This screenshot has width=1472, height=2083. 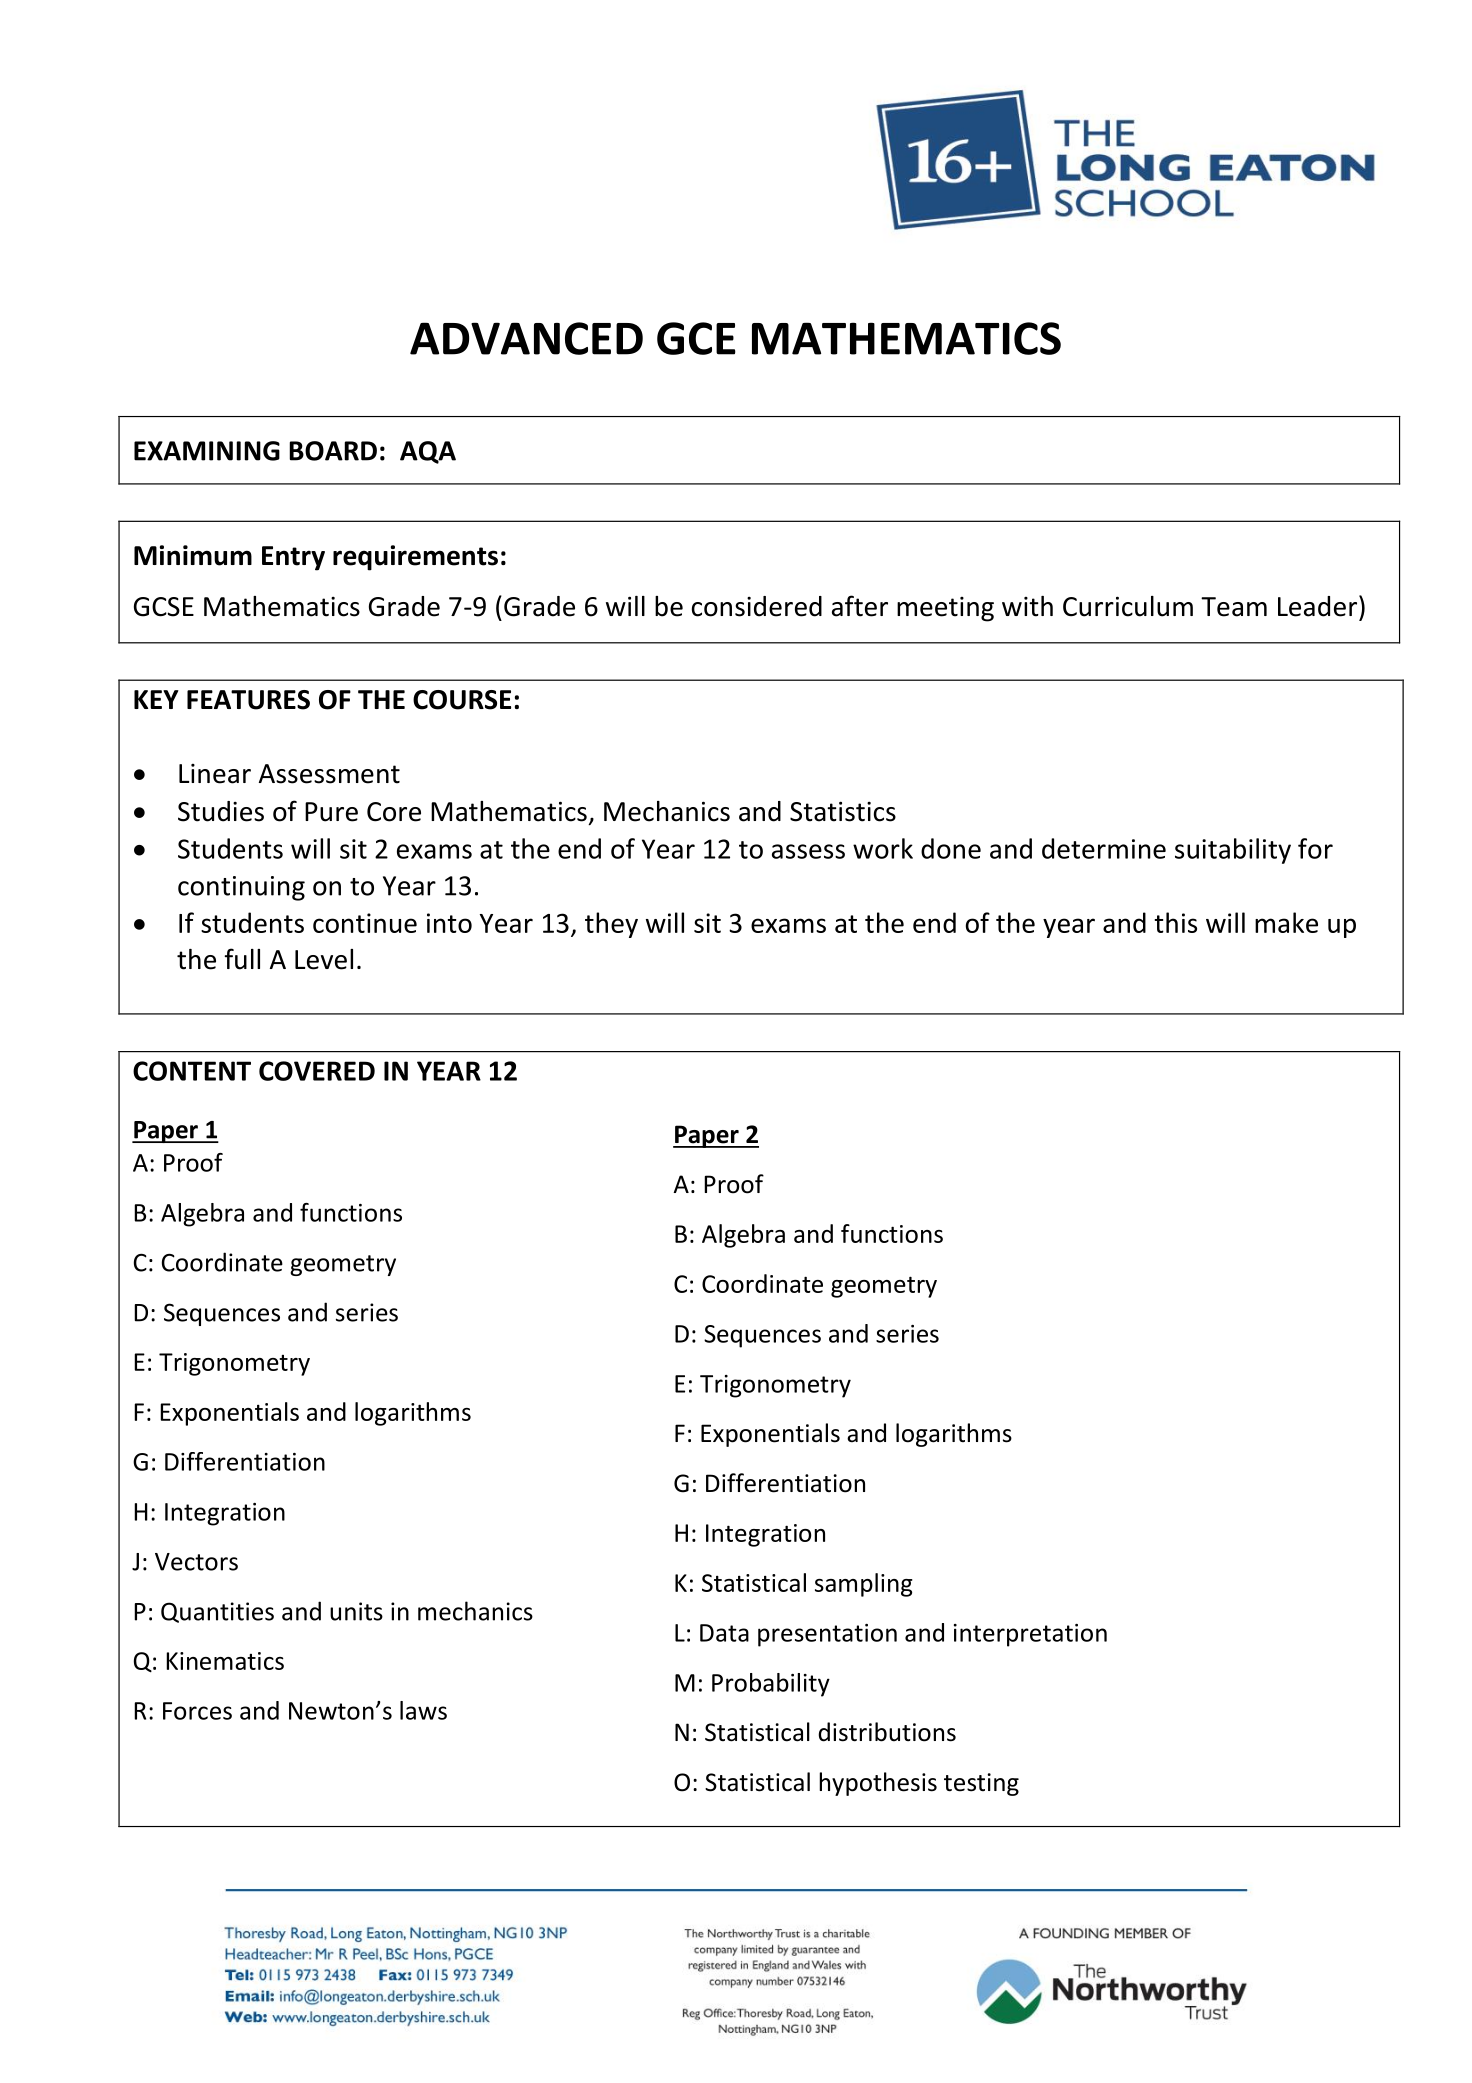 I want to click on BOARD, so click(x=333, y=451).
